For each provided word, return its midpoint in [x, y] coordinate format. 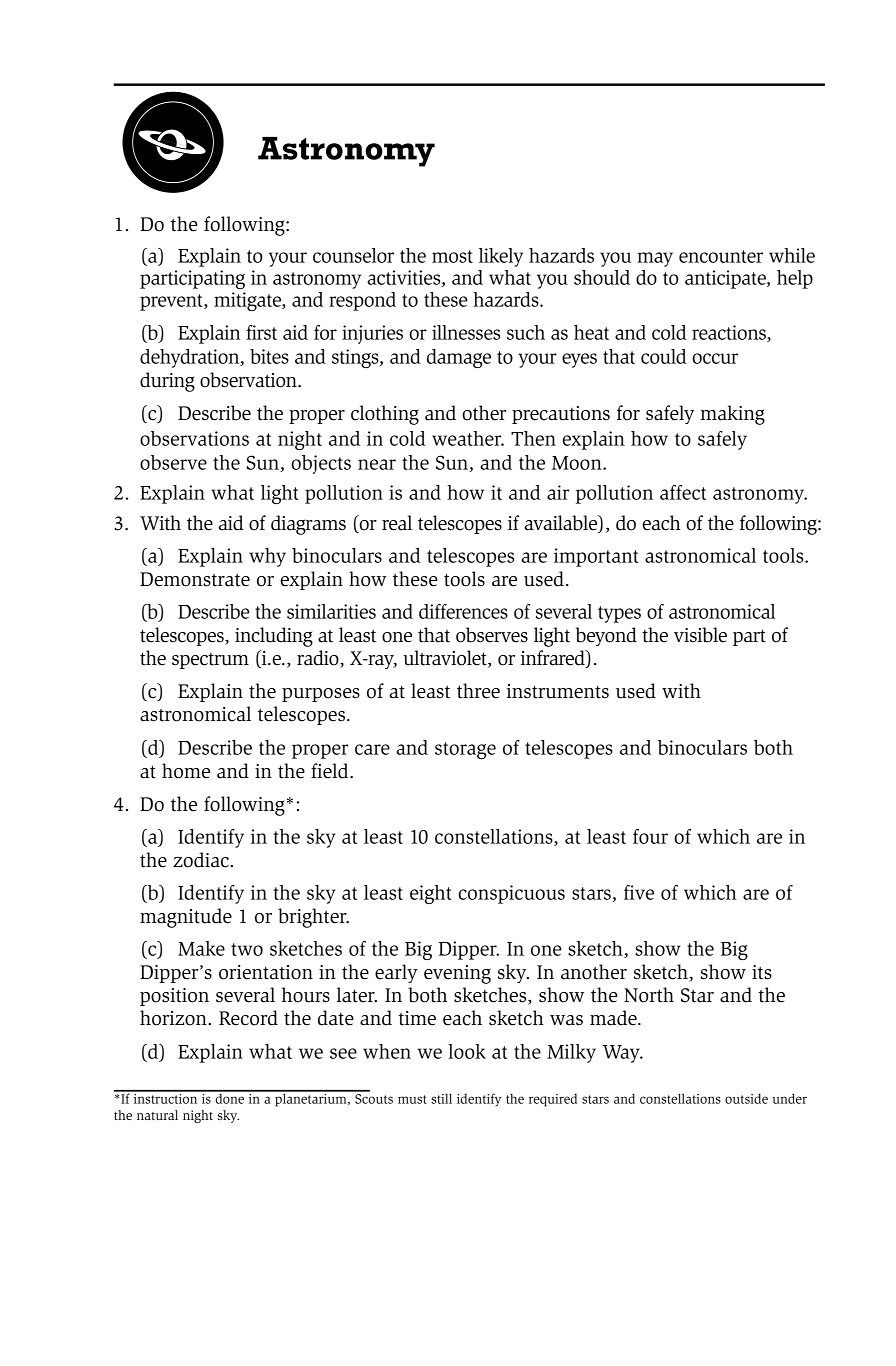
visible [700, 635]
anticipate [726, 279]
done [229, 1097]
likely [501, 257]
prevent [172, 302]
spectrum [210, 661]
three [478, 691]
